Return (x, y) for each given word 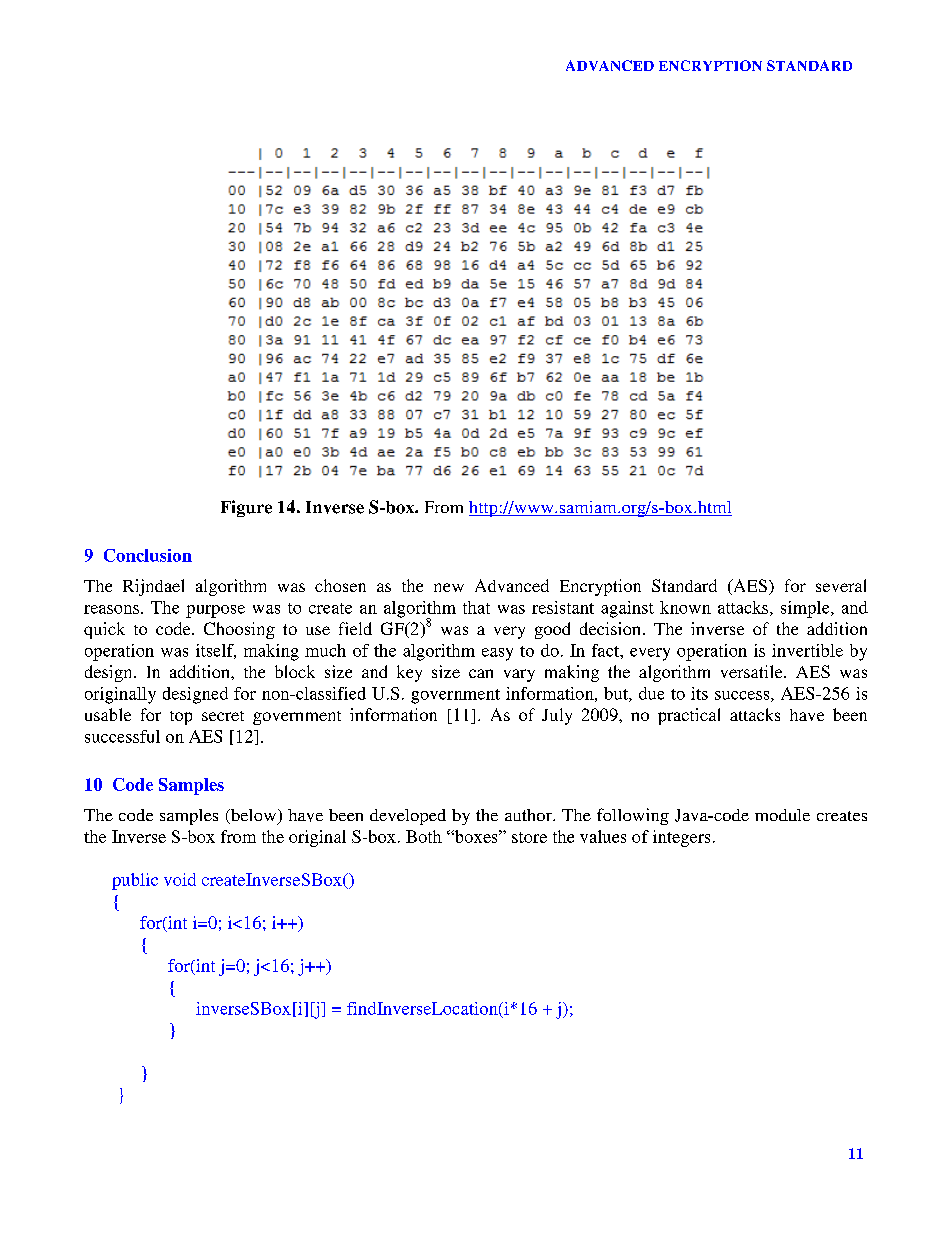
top (181, 718)
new (449, 587)
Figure (246, 508)
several (841, 585)
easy (497, 654)
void (180, 879)
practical (689, 716)
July (557, 716)
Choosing (239, 630)
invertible (807, 650)
